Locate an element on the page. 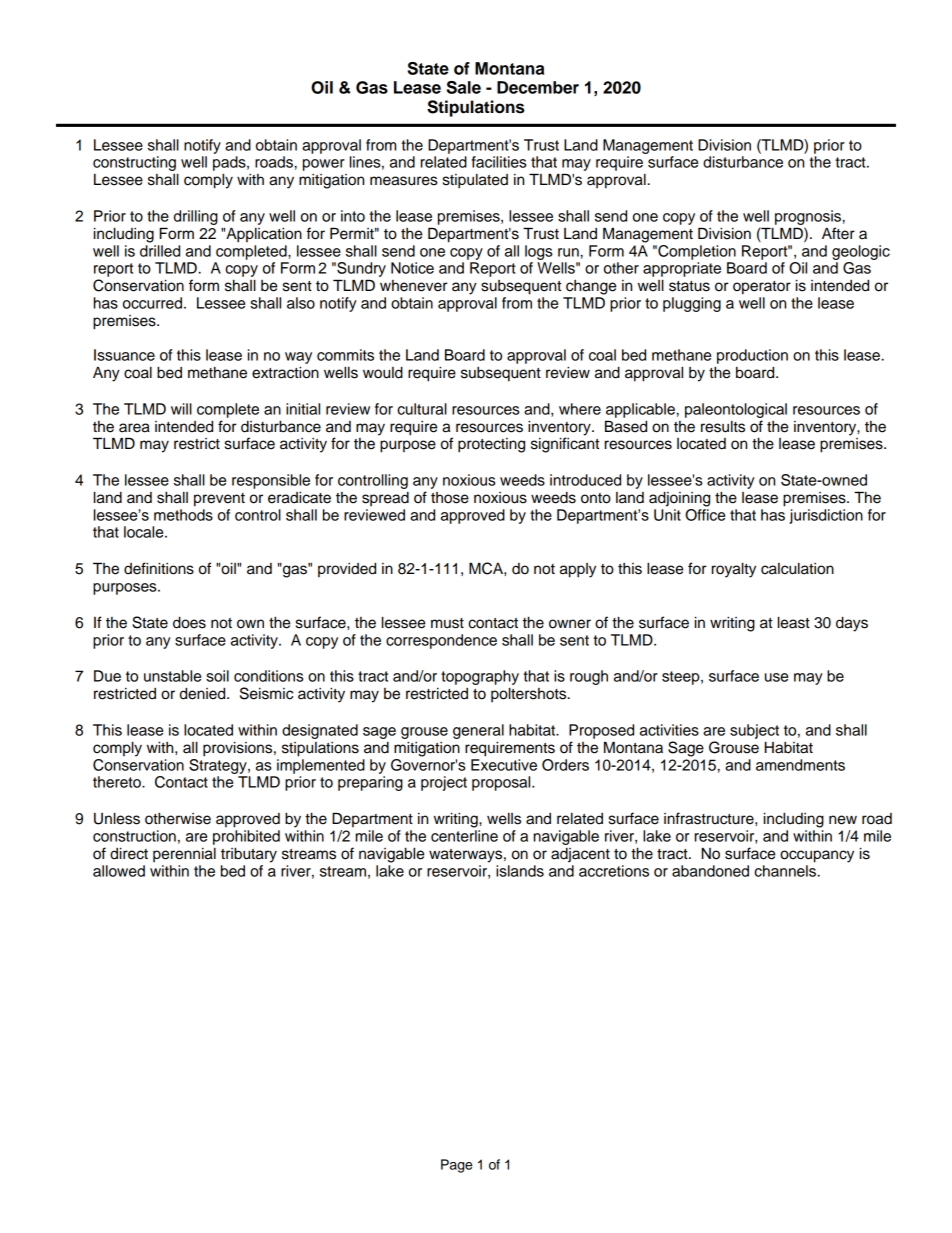 The height and width of the page is (1233, 952). After is located at coordinates (838, 233).
